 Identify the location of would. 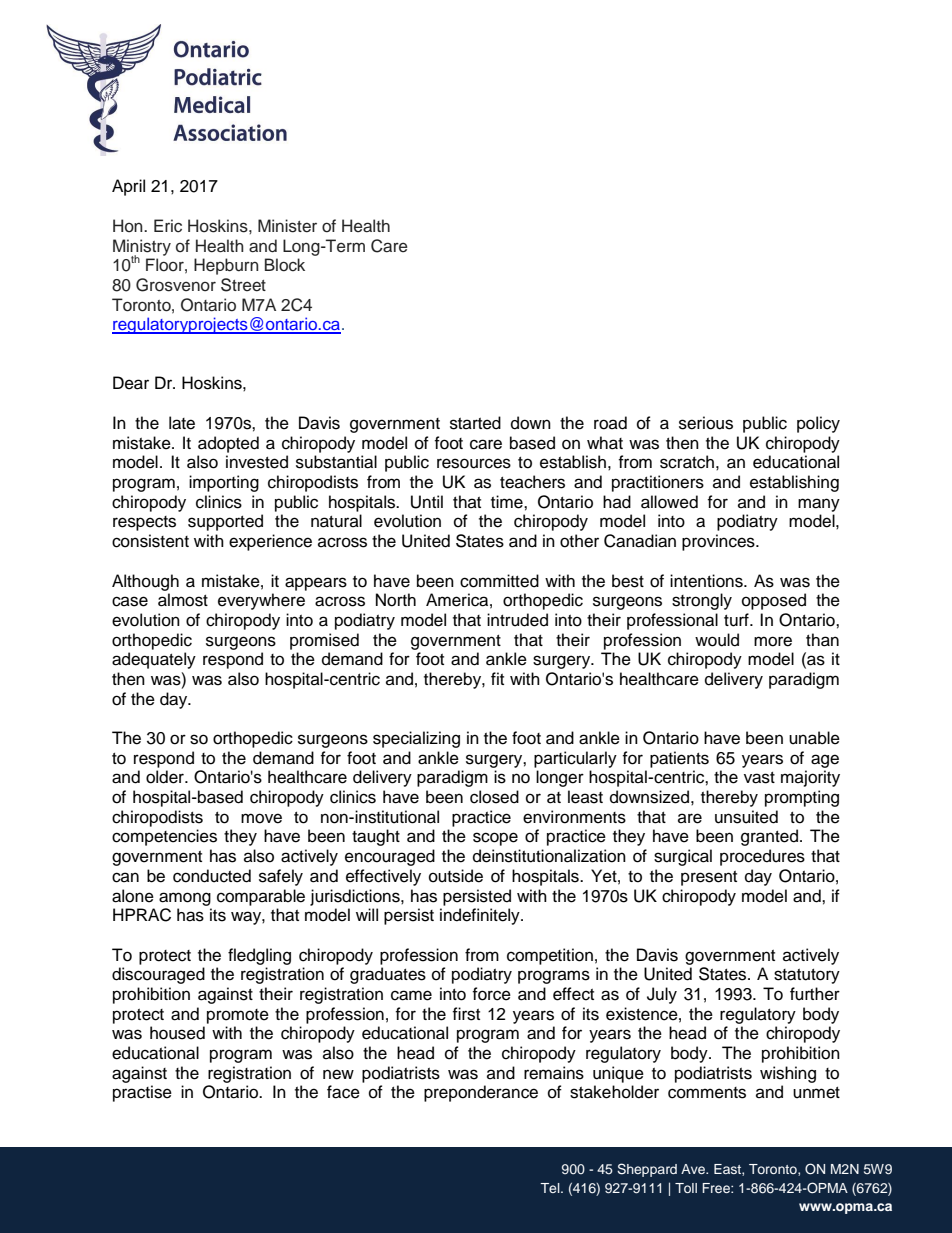
(717, 640).
